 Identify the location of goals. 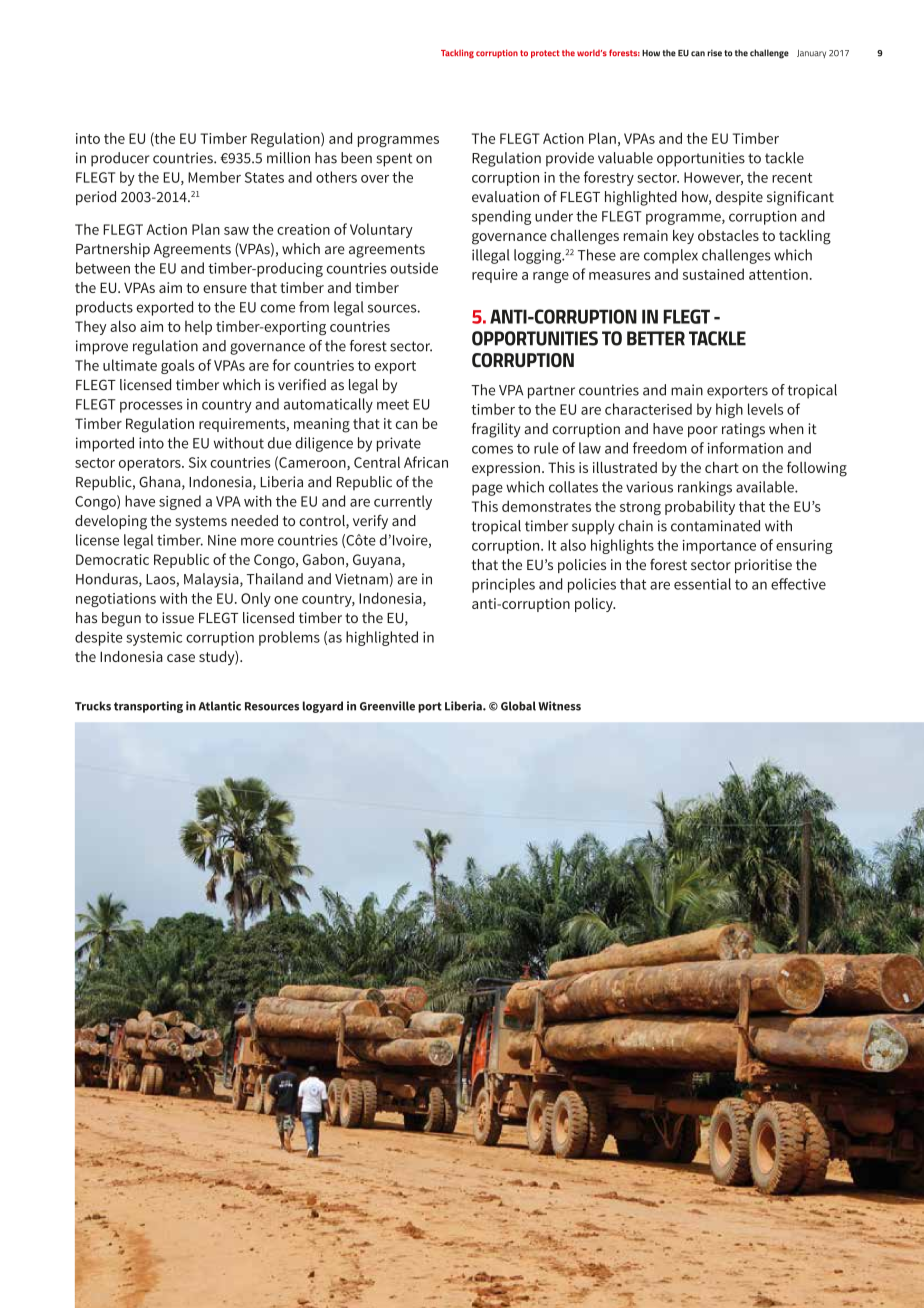
(178, 366).
